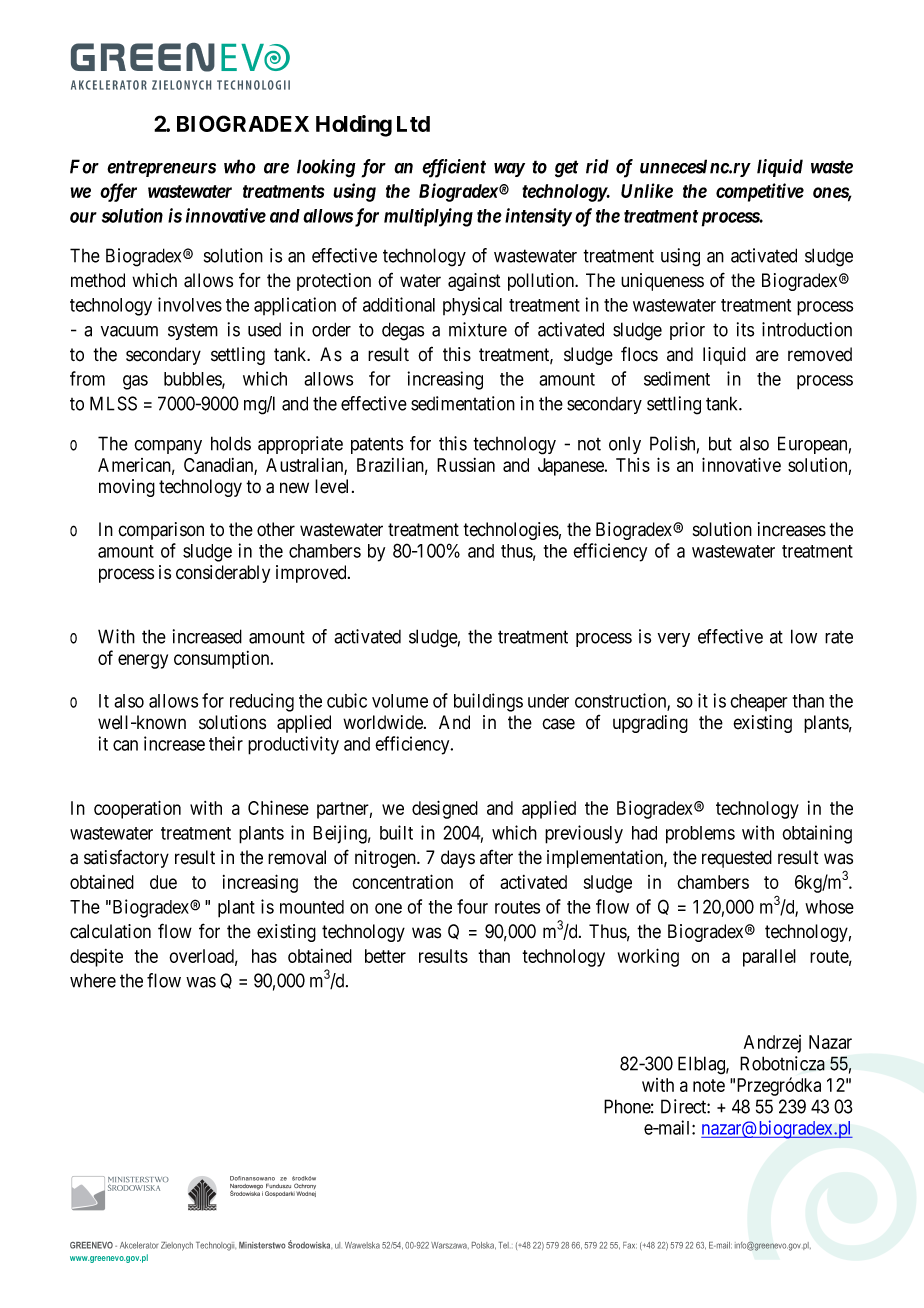 The width and height of the image is (924, 1308). I want to click on Tel, so click(504, 1245).
